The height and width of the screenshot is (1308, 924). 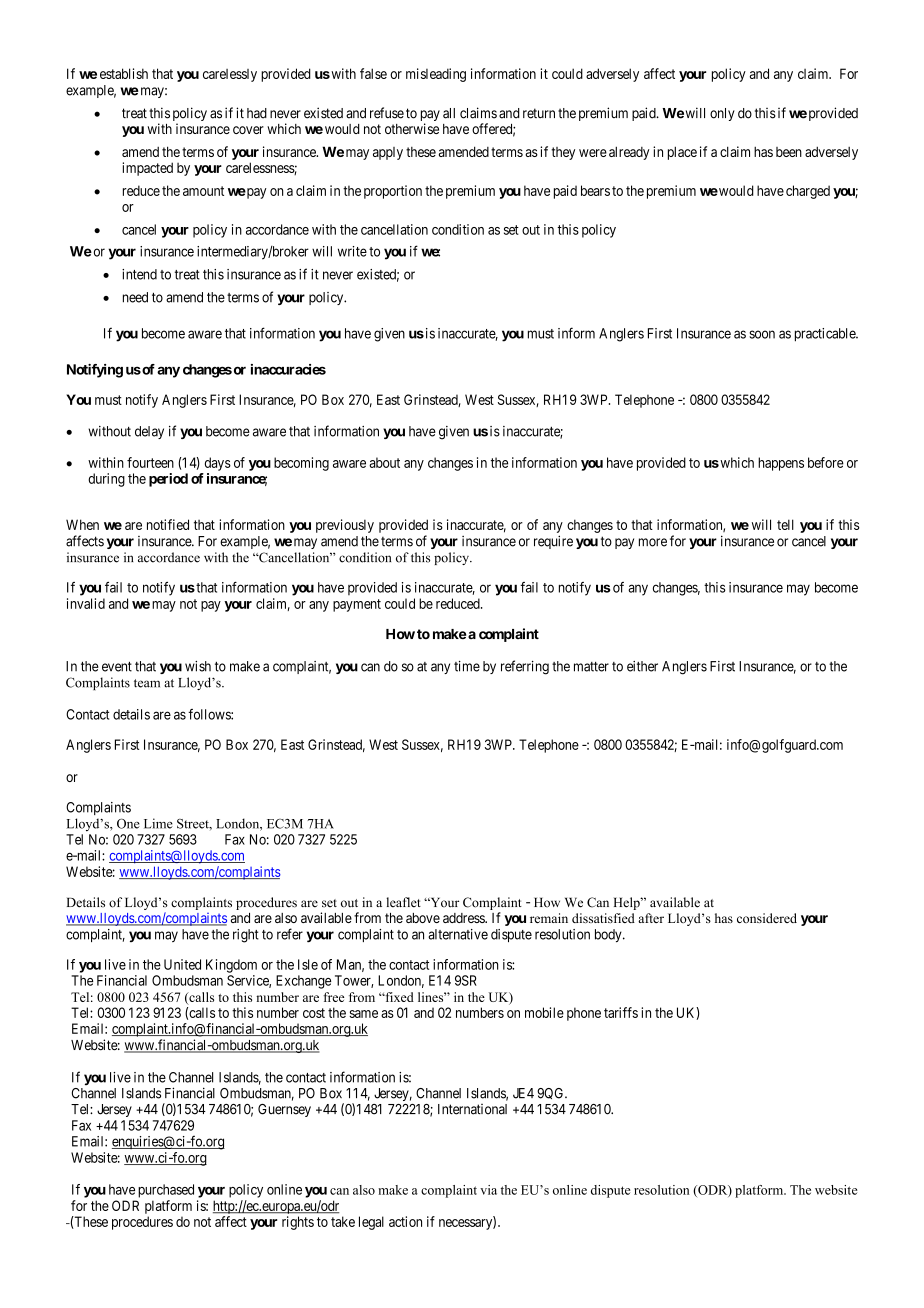 What do you see at coordinates (767, 918) in the screenshot?
I see `considered` at bounding box center [767, 918].
